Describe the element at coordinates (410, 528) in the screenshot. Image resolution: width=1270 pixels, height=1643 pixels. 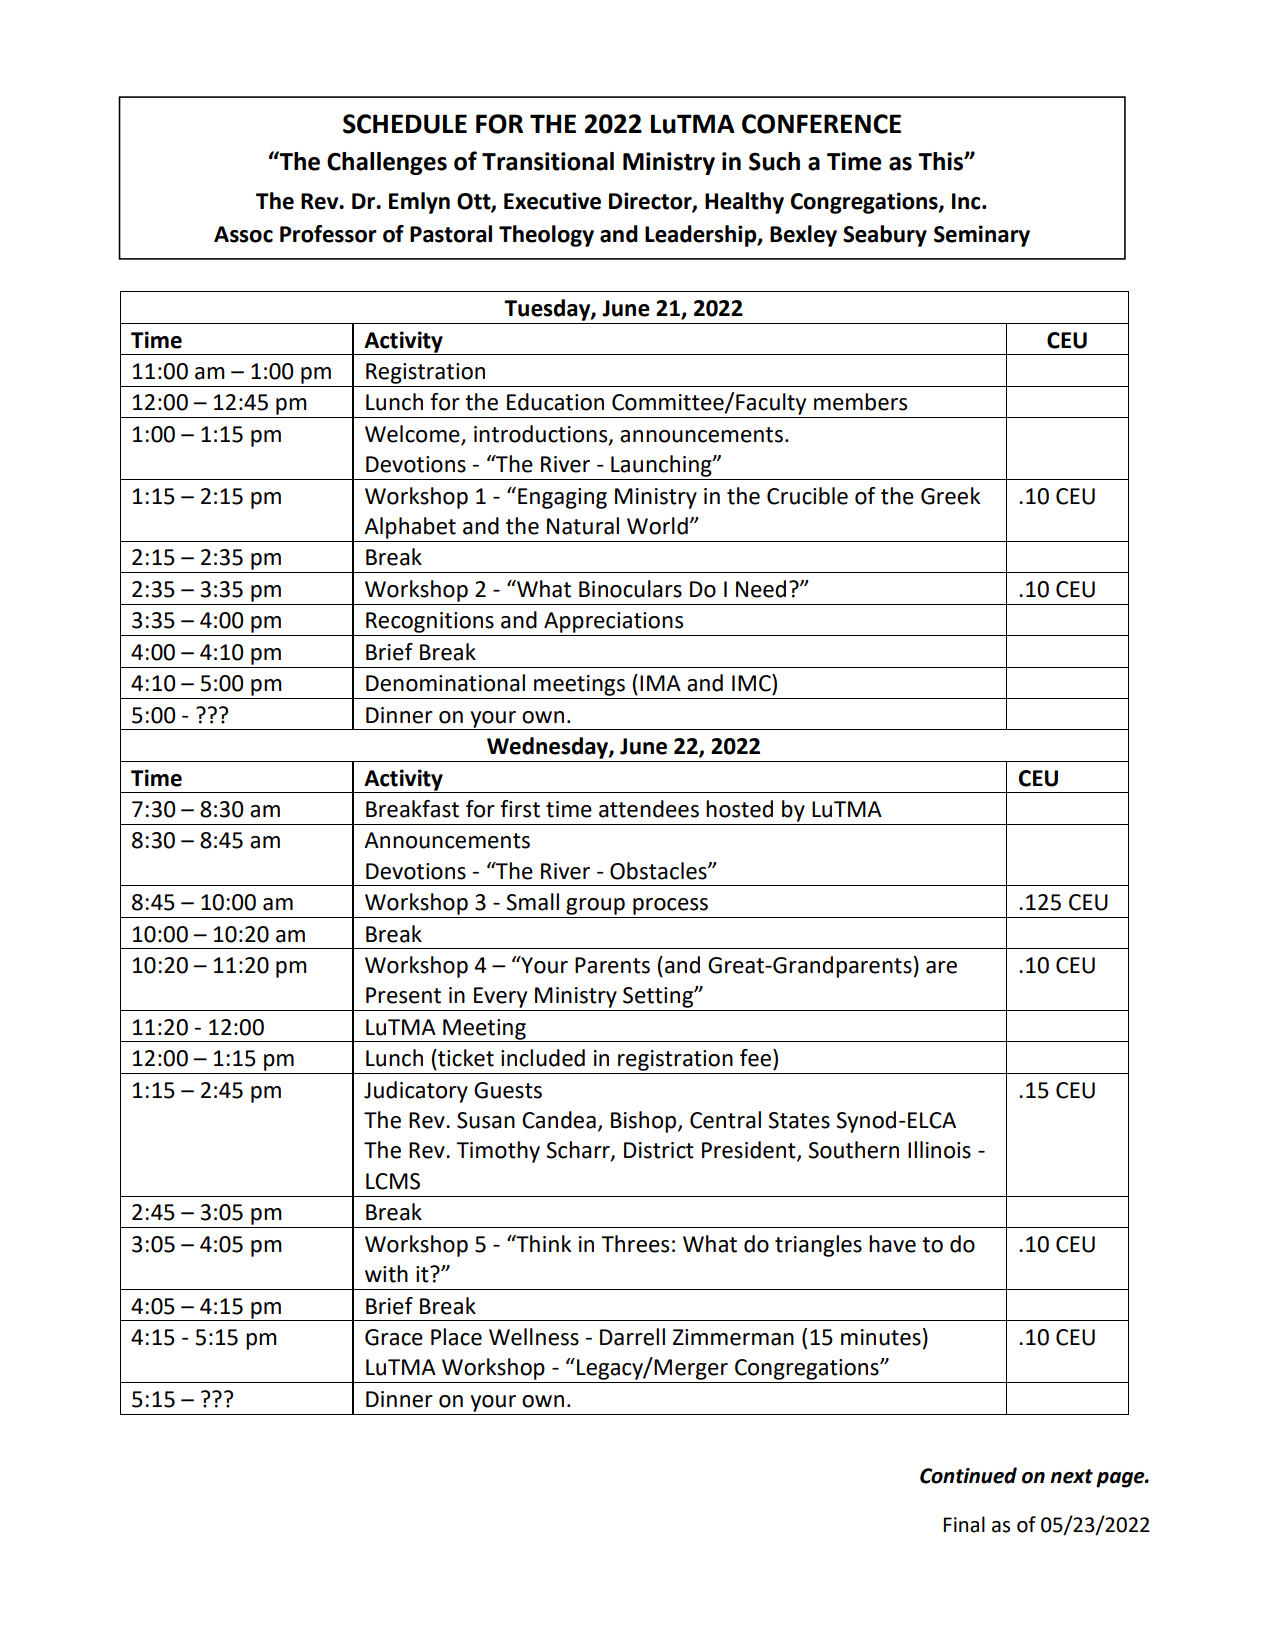
I see `Alphabet` at that location.
